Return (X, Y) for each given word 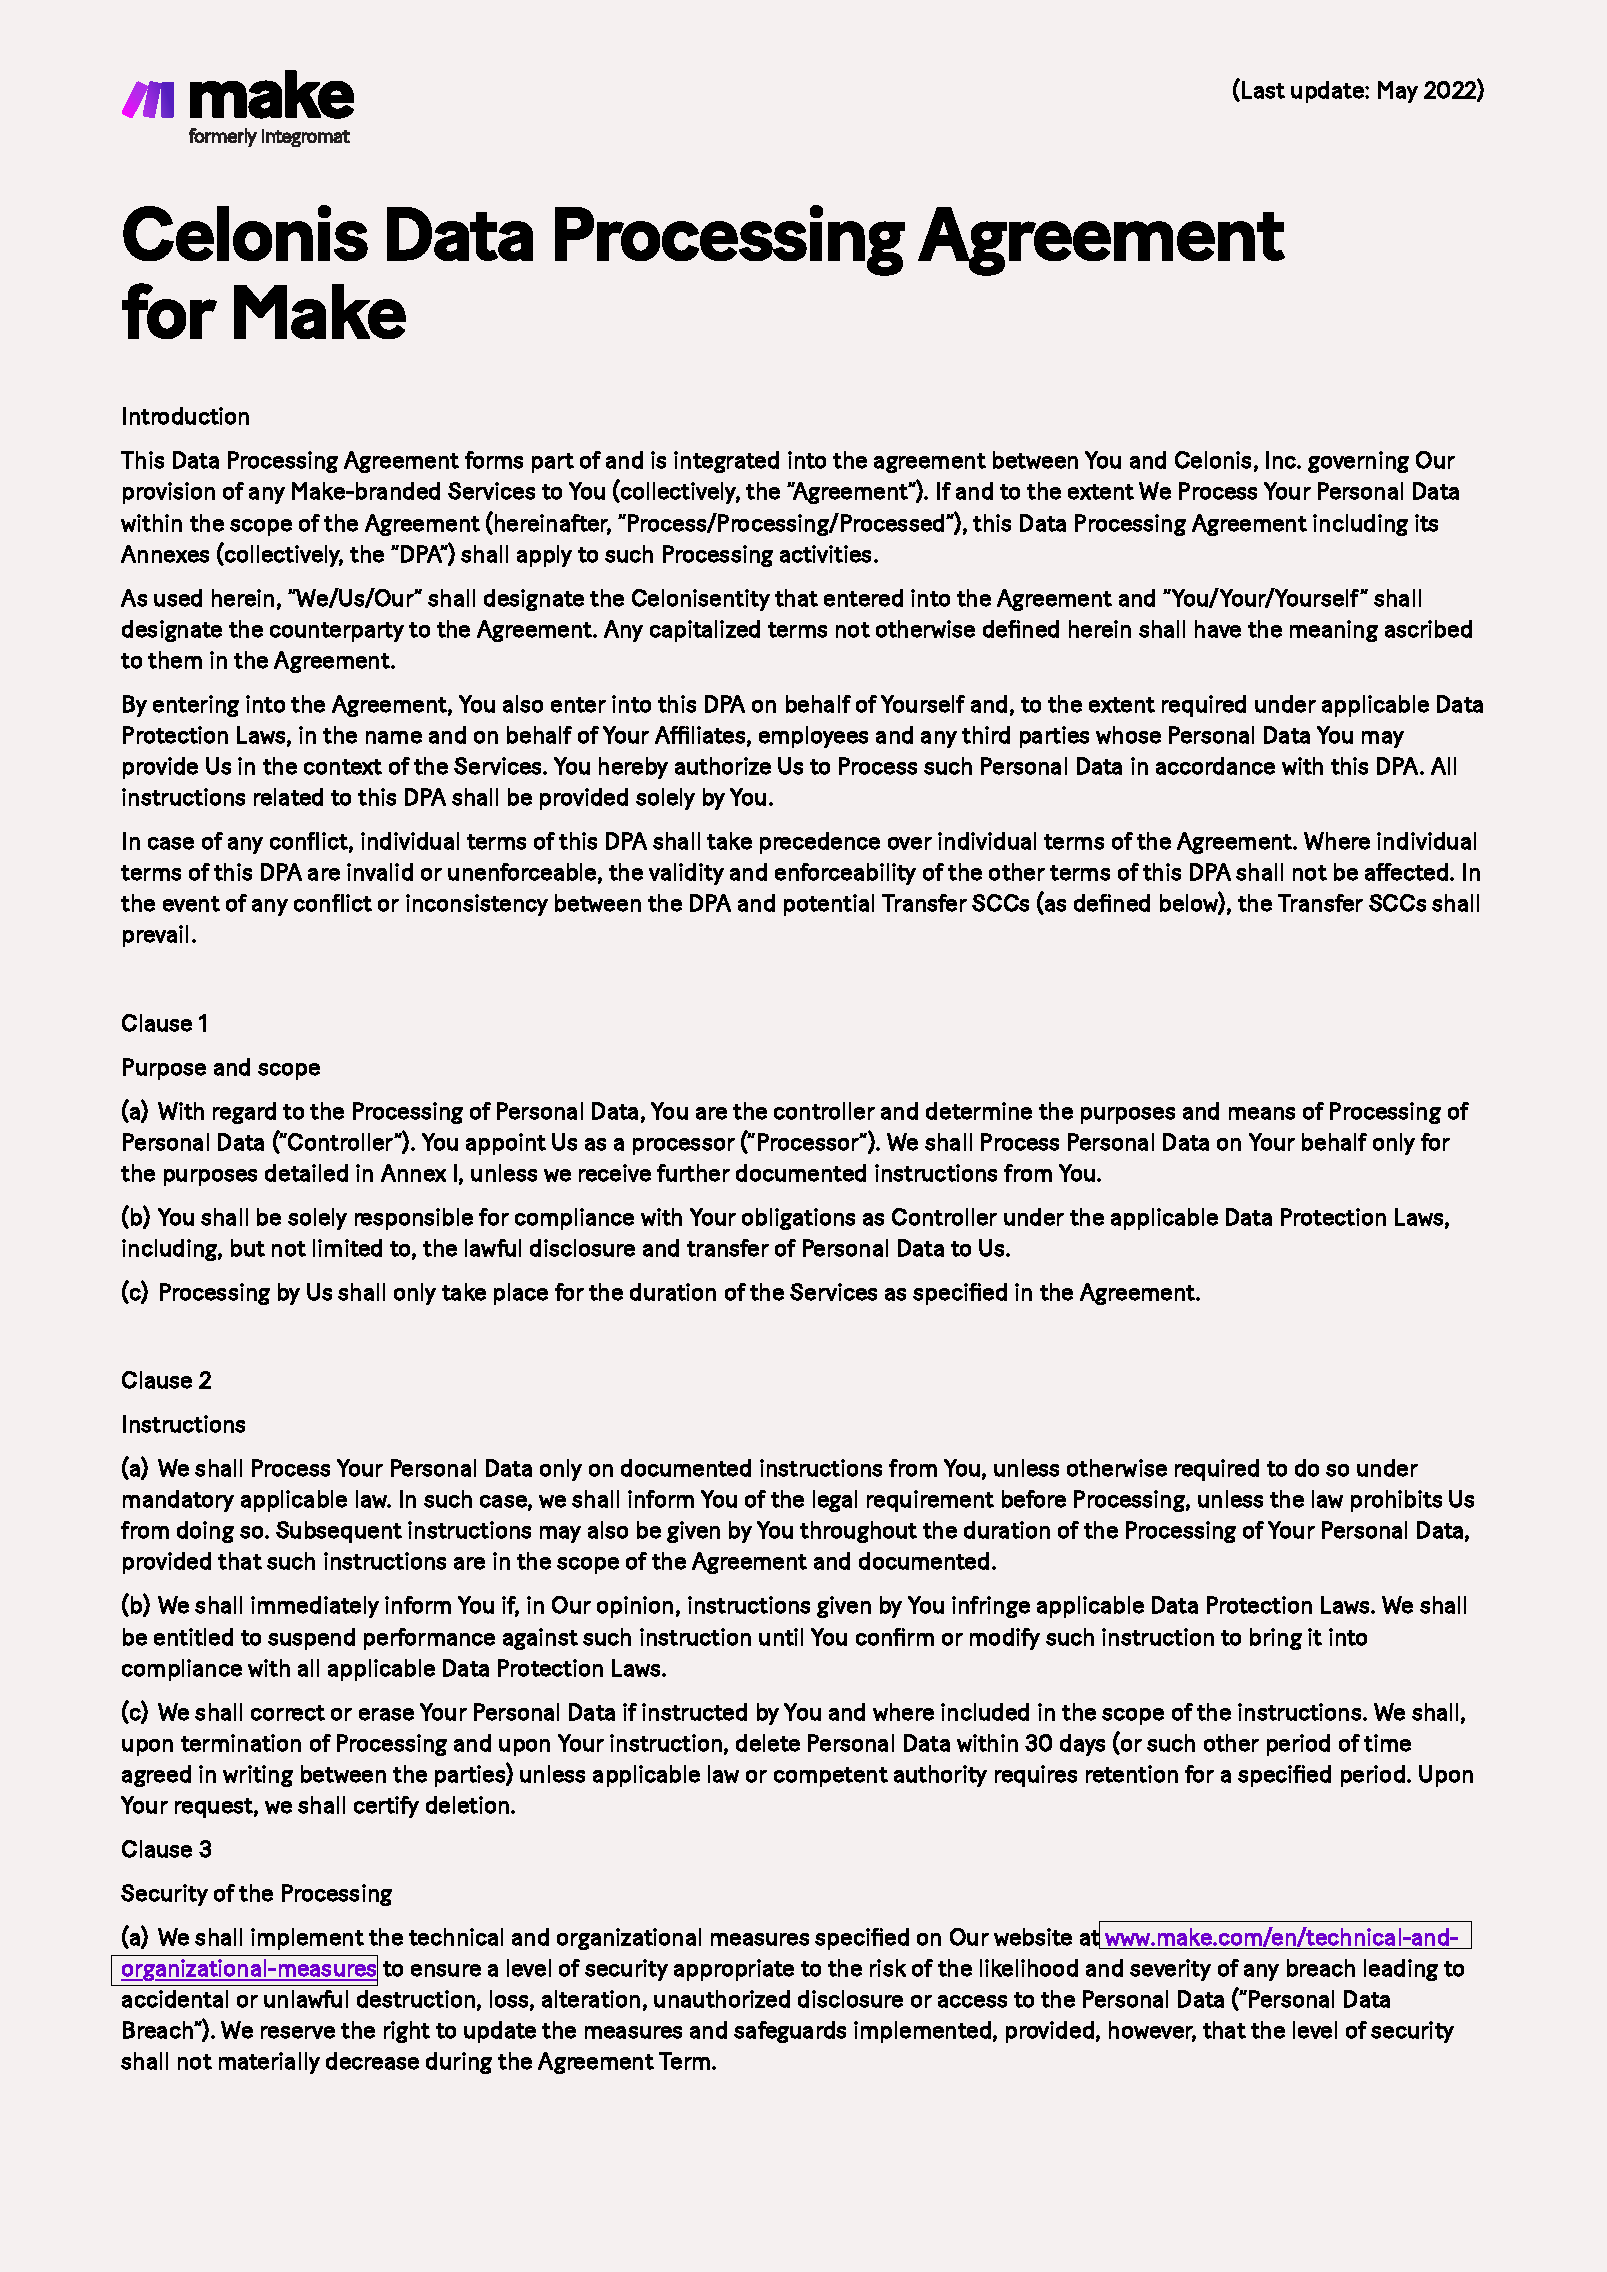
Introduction (186, 416)
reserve (298, 2032)
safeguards (790, 2032)
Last (1263, 90)
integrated (726, 462)
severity (1170, 1970)
